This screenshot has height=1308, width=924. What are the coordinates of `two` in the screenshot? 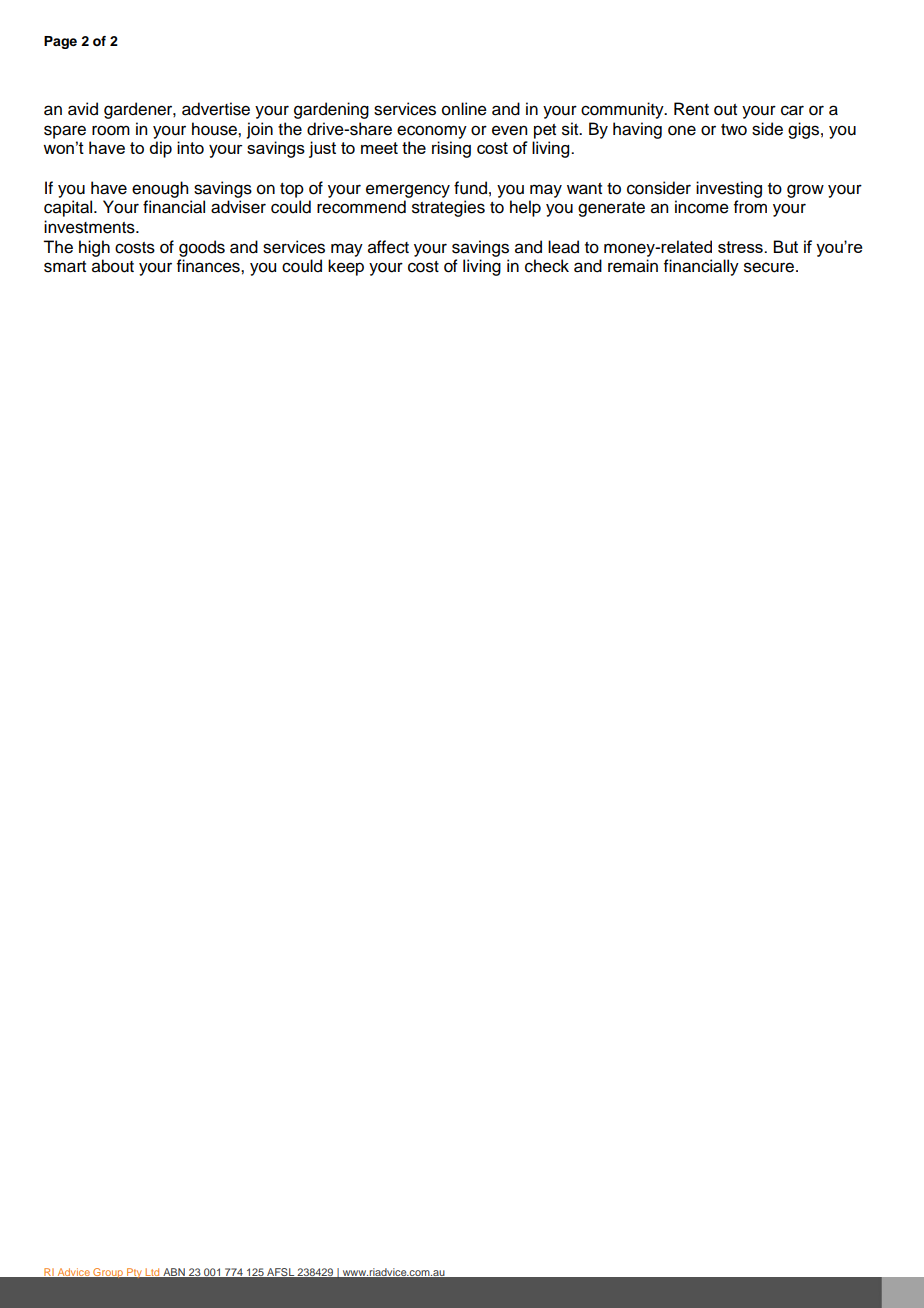 It's located at (734, 130).
